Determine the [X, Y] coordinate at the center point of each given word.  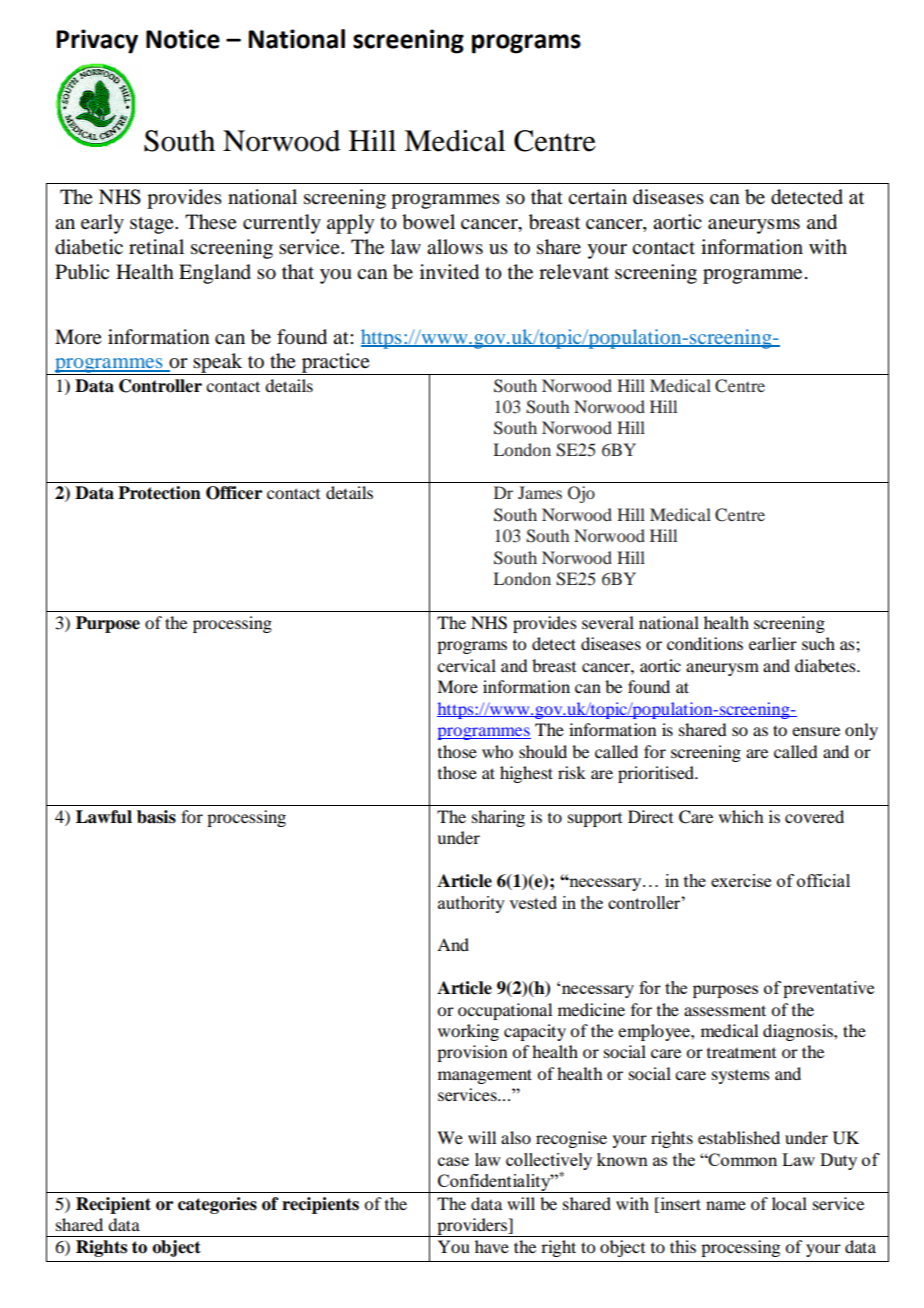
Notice [183, 39]
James [540, 492]
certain [597, 197]
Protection [159, 493]
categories [217, 1205]
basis [156, 817]
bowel [428, 222]
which [741, 816]
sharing [498, 818]
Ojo [581, 494]
